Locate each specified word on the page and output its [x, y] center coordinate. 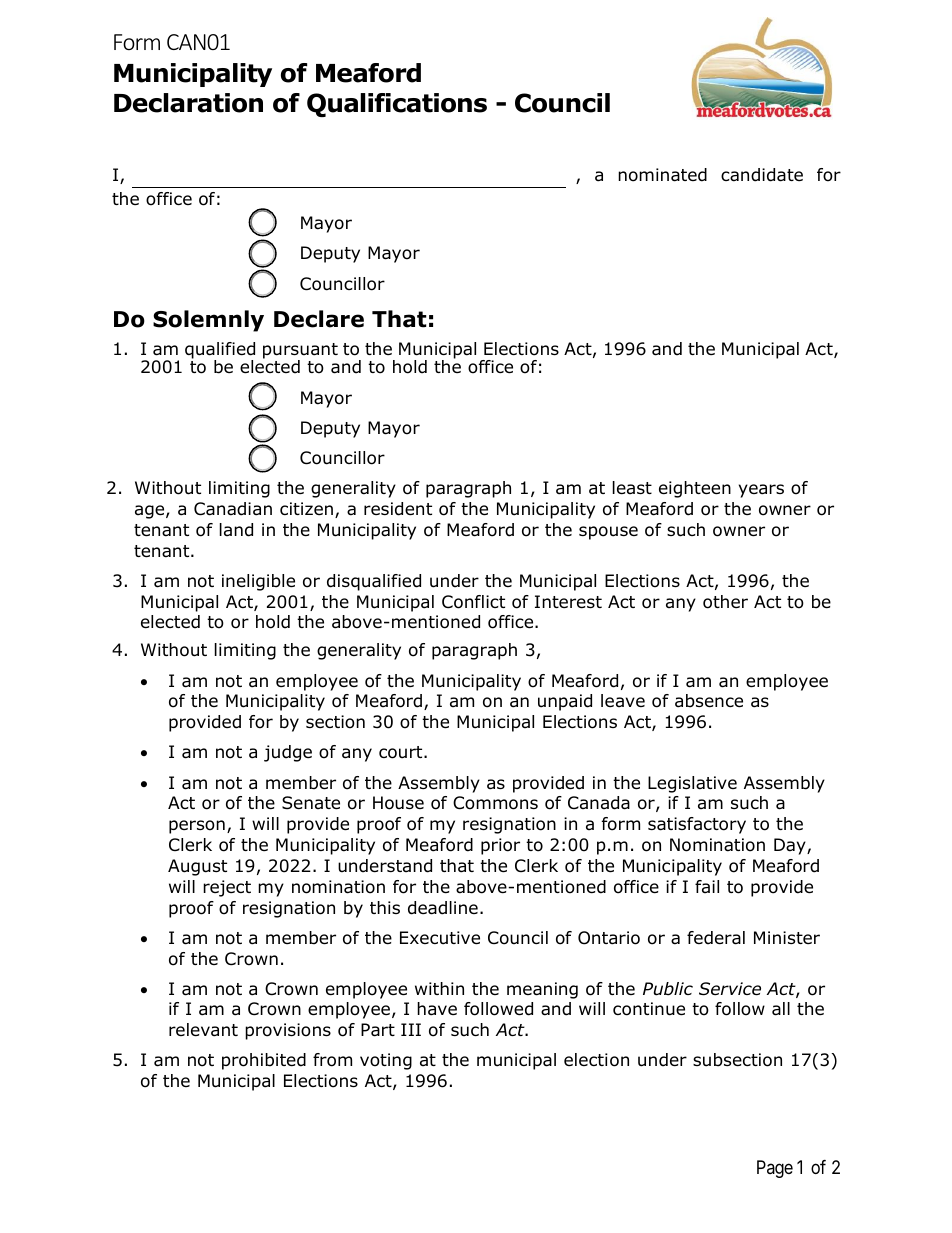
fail [707, 886]
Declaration [188, 103]
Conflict [473, 602]
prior [500, 846]
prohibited [264, 1061]
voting [386, 1061]
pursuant [300, 352]
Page [775, 1169]
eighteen [695, 489]
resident [398, 509]
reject [227, 888]
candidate [762, 175]
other [725, 602]
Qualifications [397, 105]
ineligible [258, 582]
